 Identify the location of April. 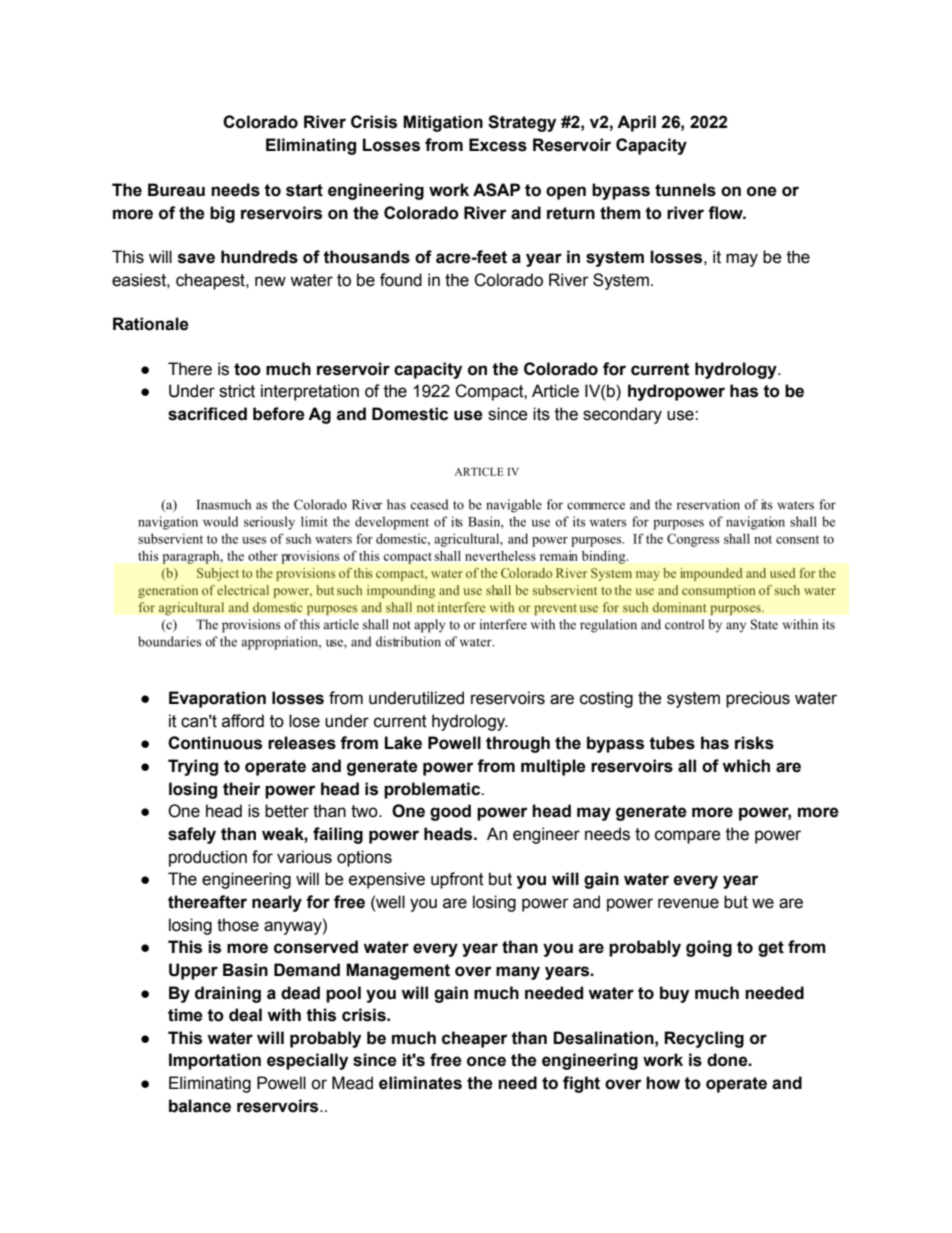
(636, 123).
